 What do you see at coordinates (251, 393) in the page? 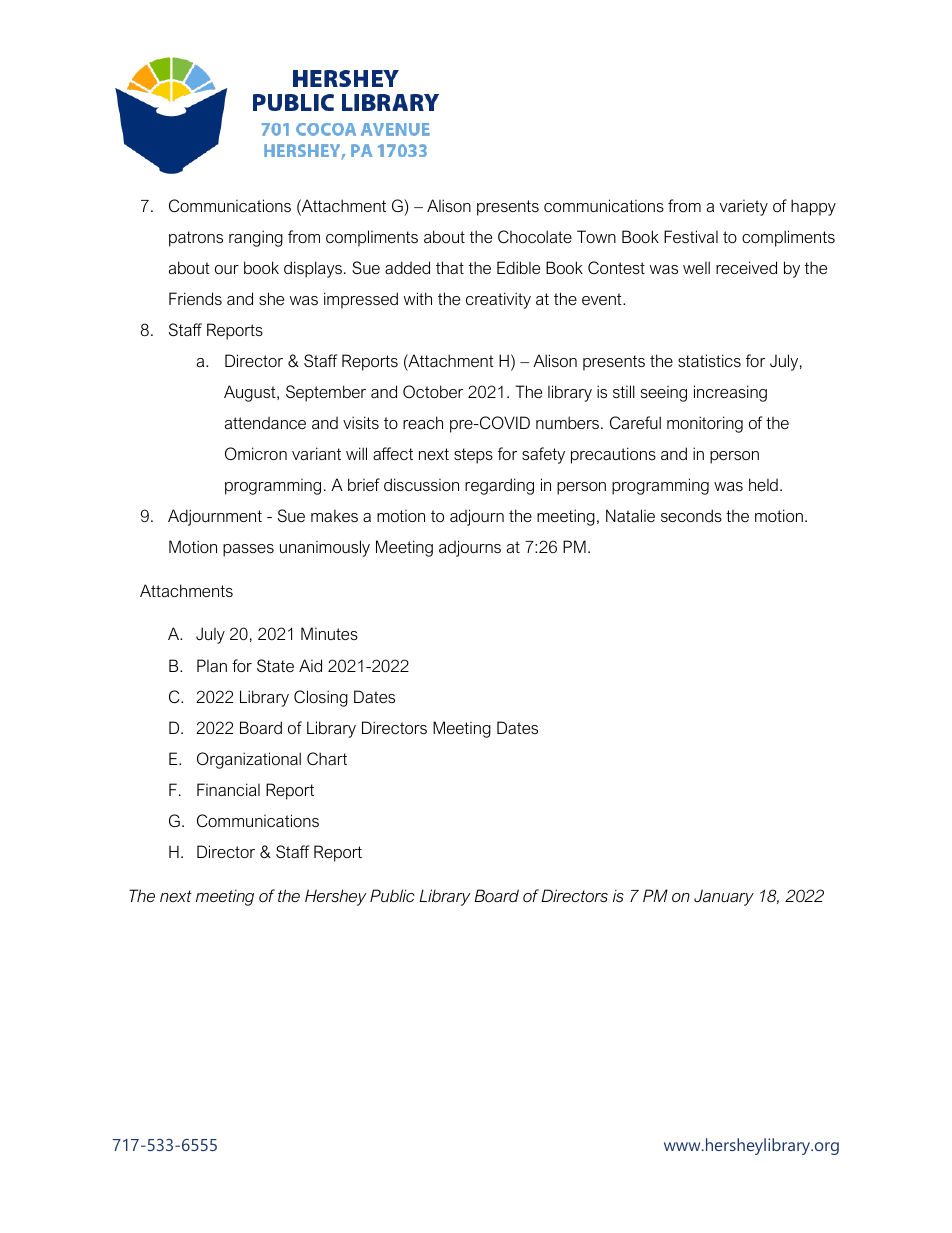
I see `August` at bounding box center [251, 393].
